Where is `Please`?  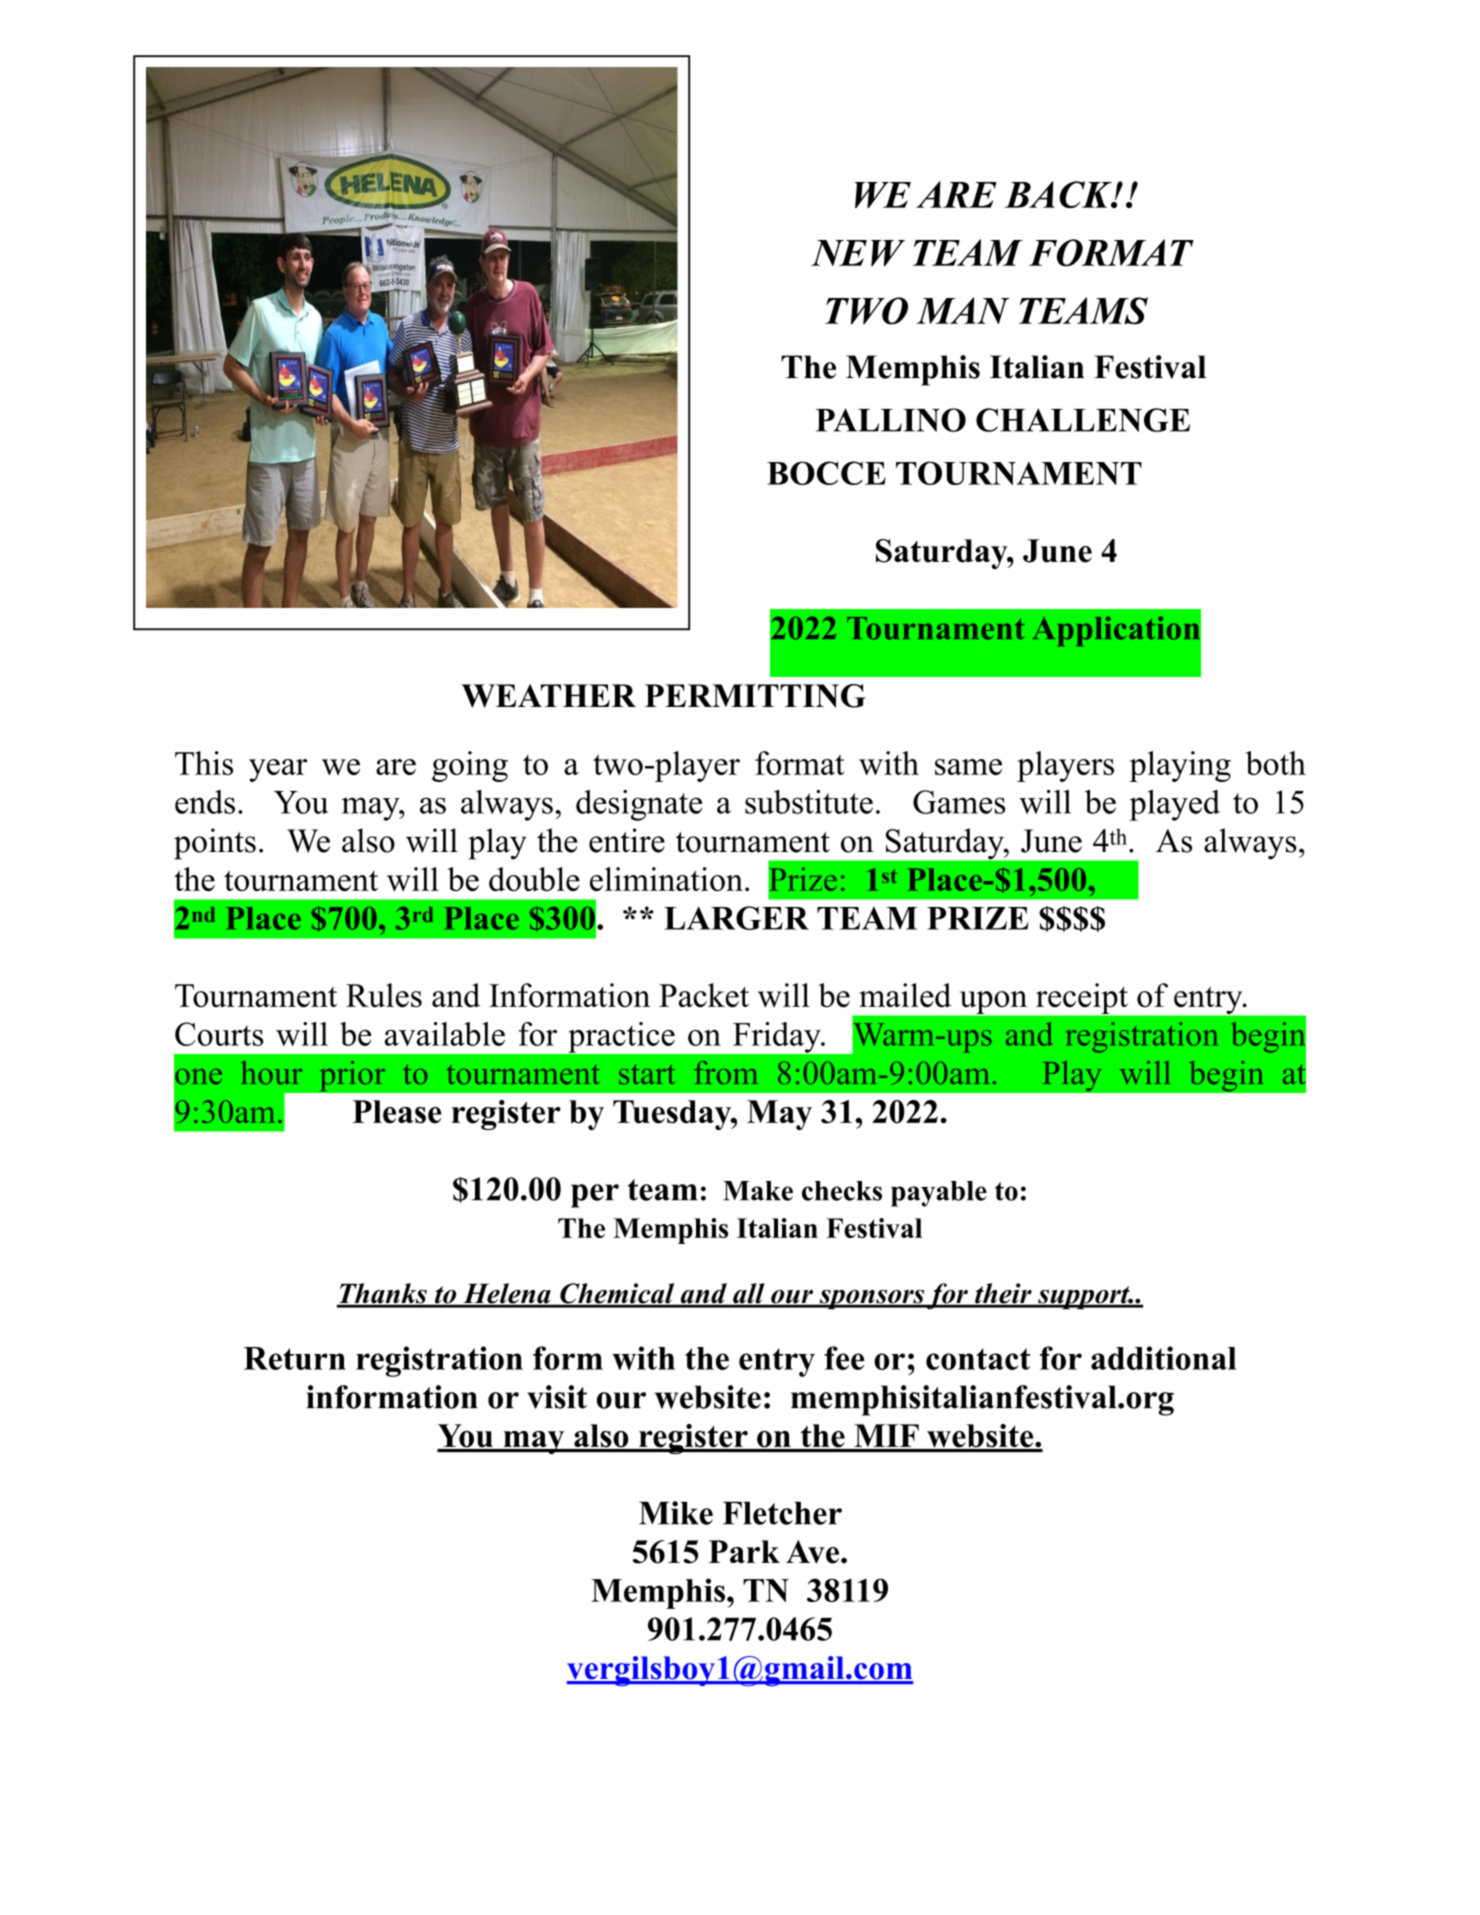 Please is located at coordinates (397, 1112).
